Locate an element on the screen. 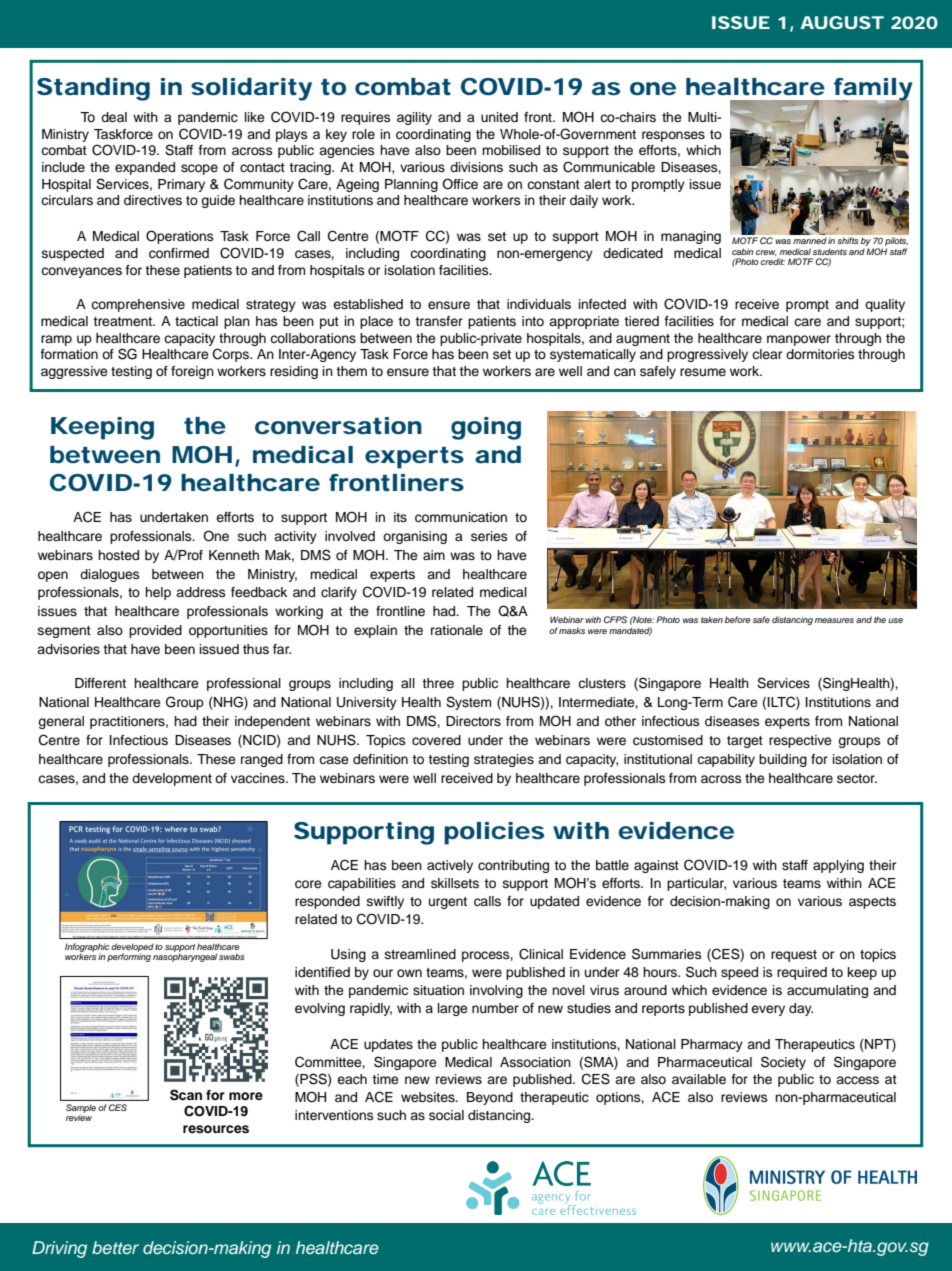 The width and height of the screenshot is (952, 1271). social is located at coordinates (446, 1115).
